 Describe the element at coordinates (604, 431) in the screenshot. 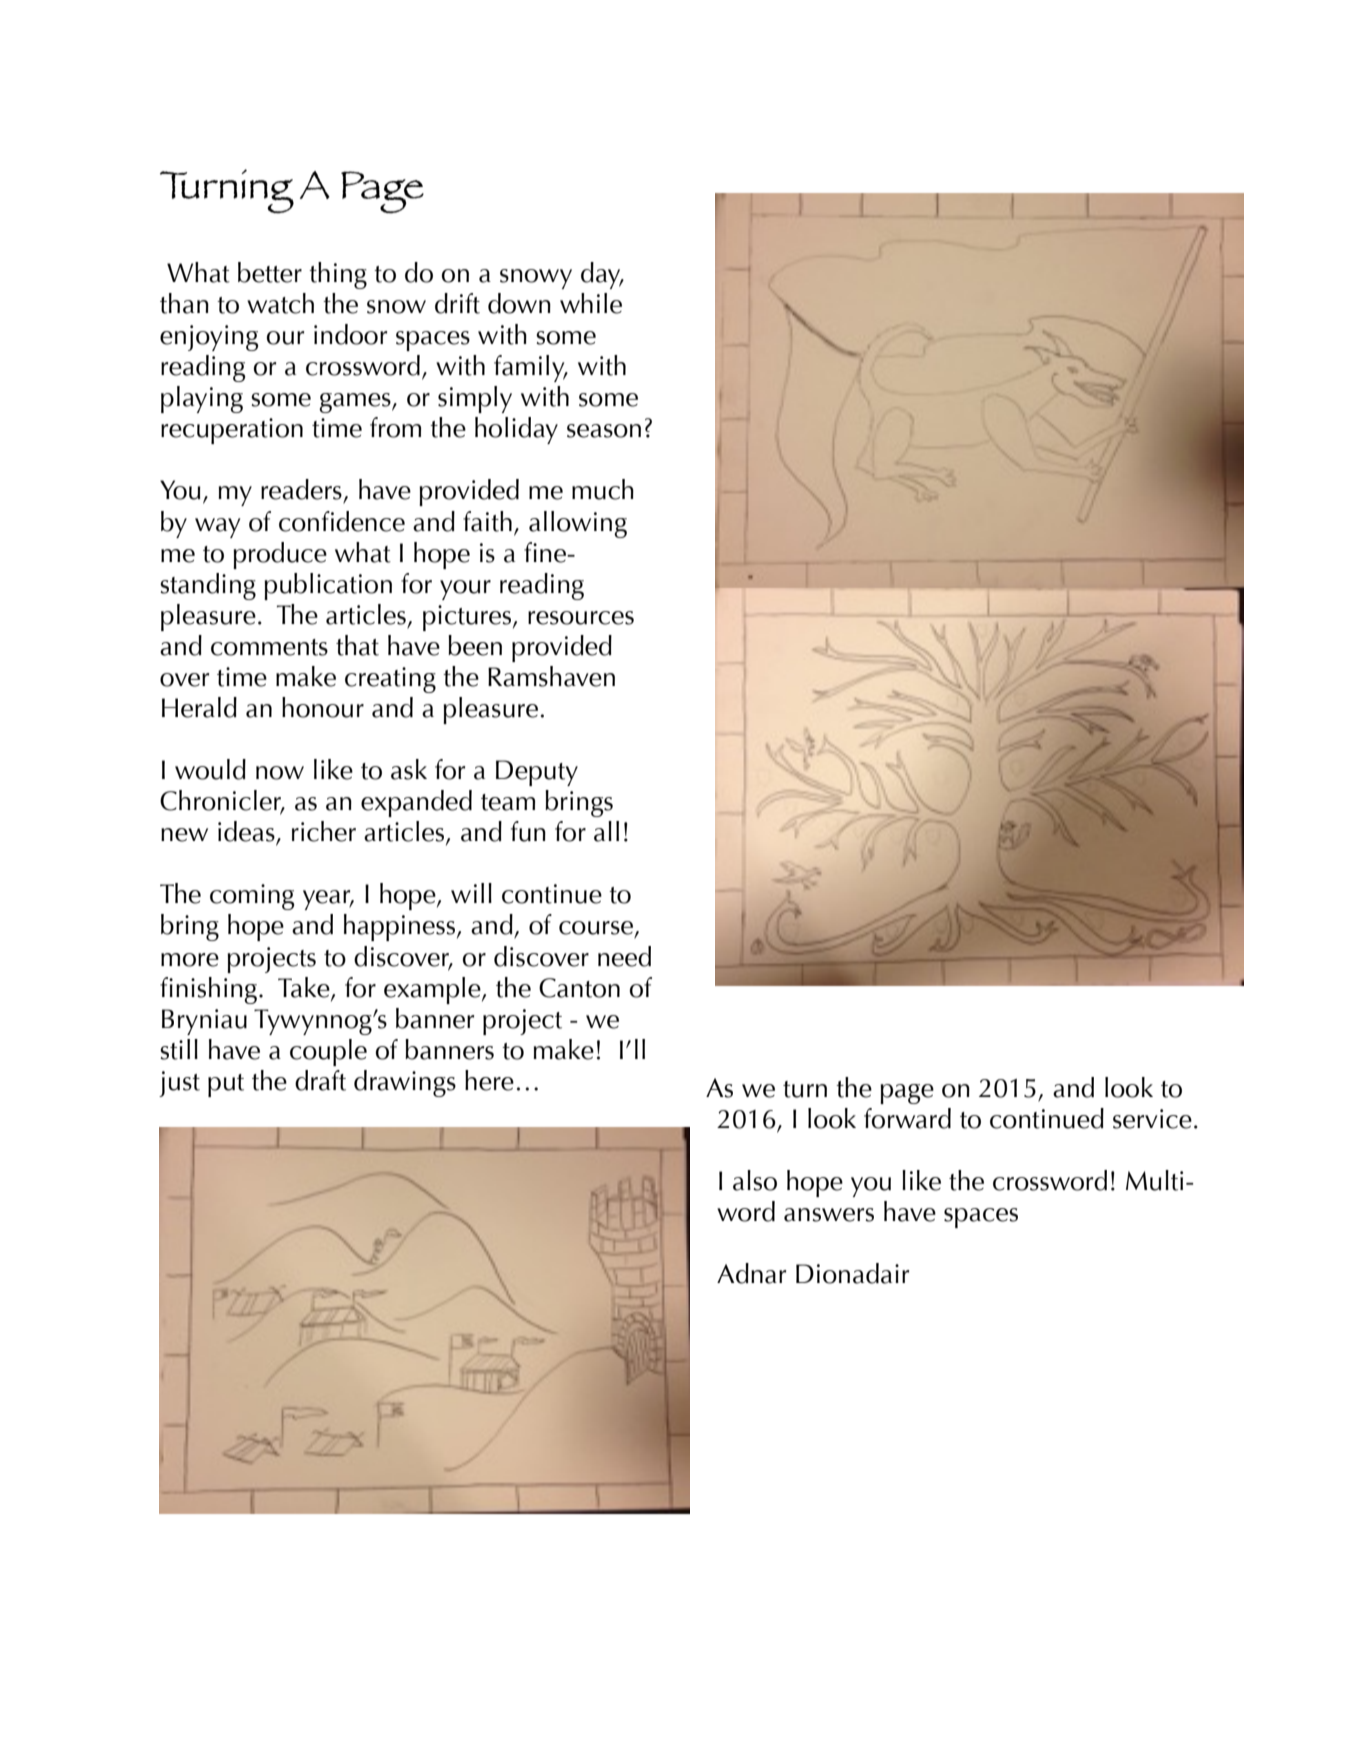

I see `season` at that location.
